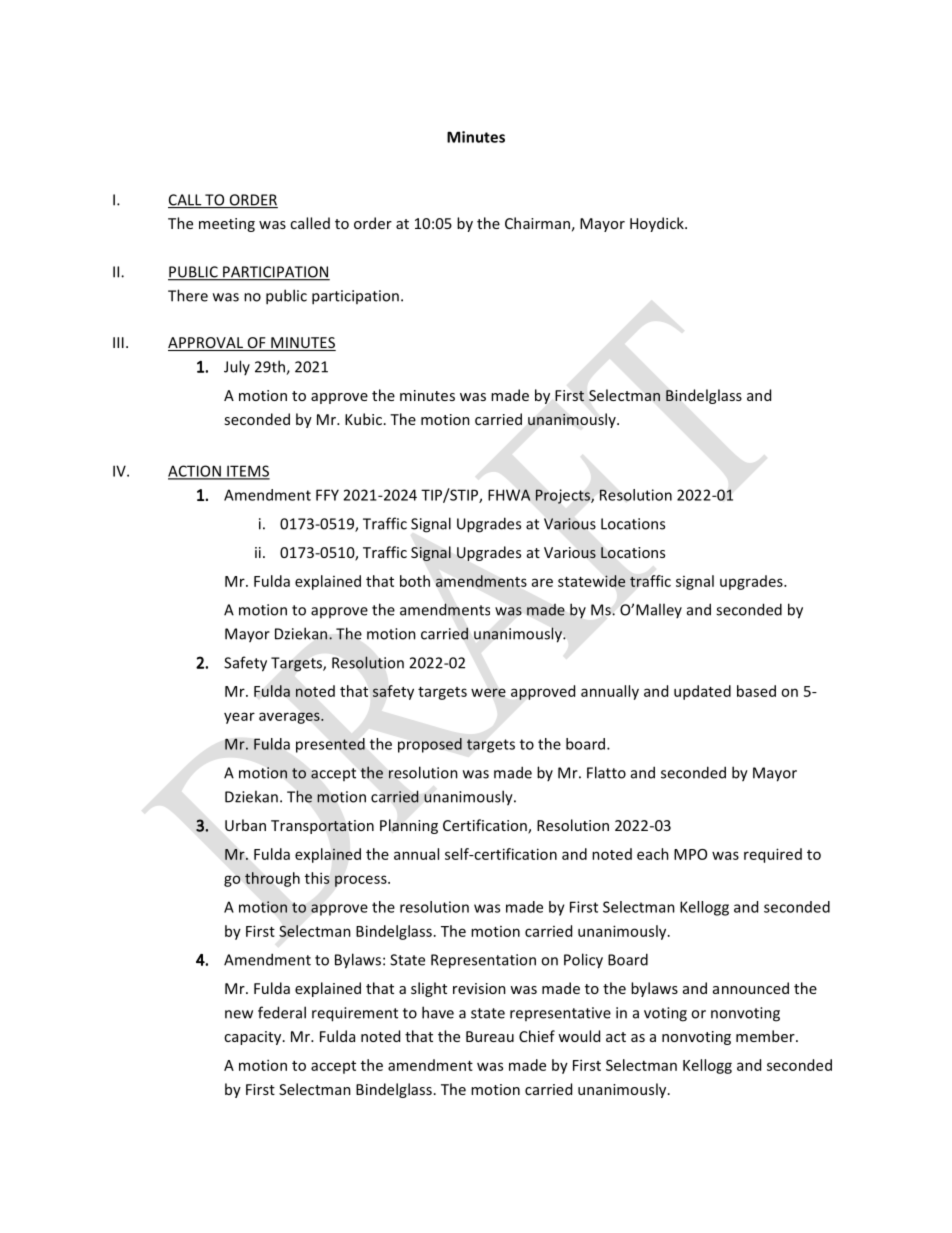 This screenshot has width=952, height=1233. Describe the element at coordinates (438, 1012) in the screenshot. I see `have` at that location.
